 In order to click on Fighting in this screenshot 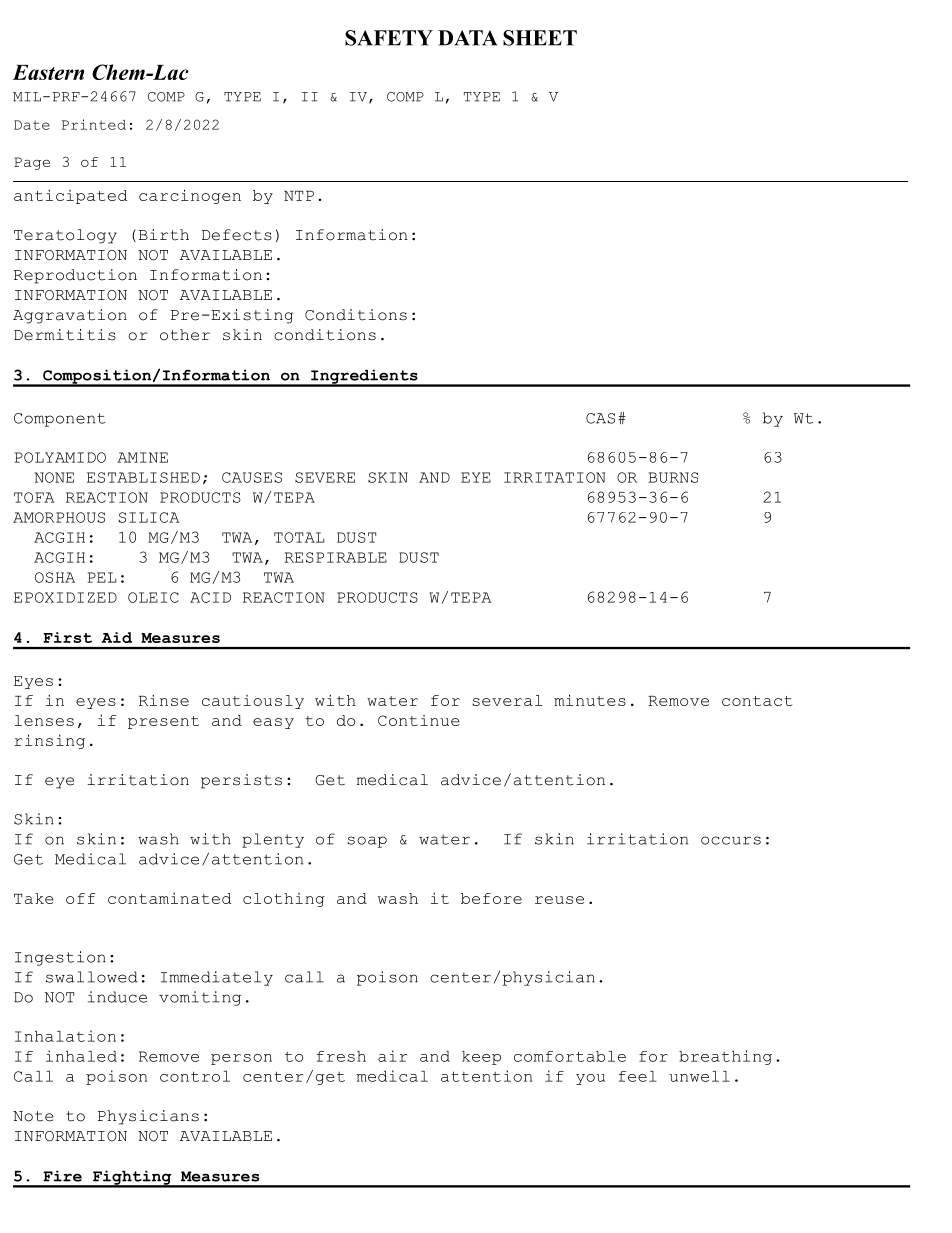, I will do `click(132, 1178)`.
